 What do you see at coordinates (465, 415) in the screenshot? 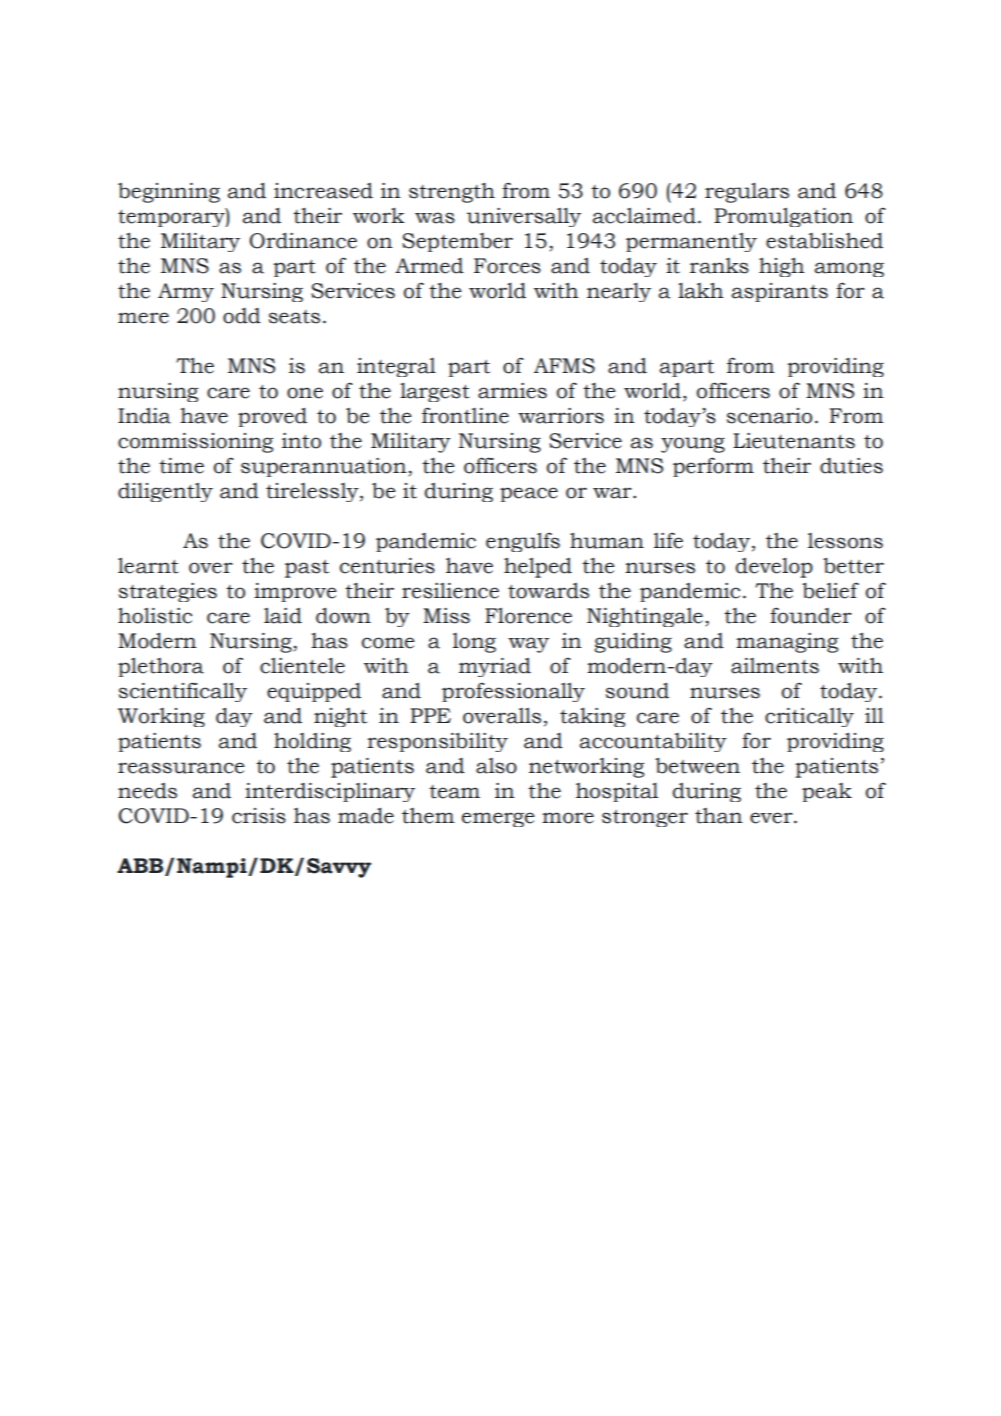
I see `frontline` at bounding box center [465, 415].
